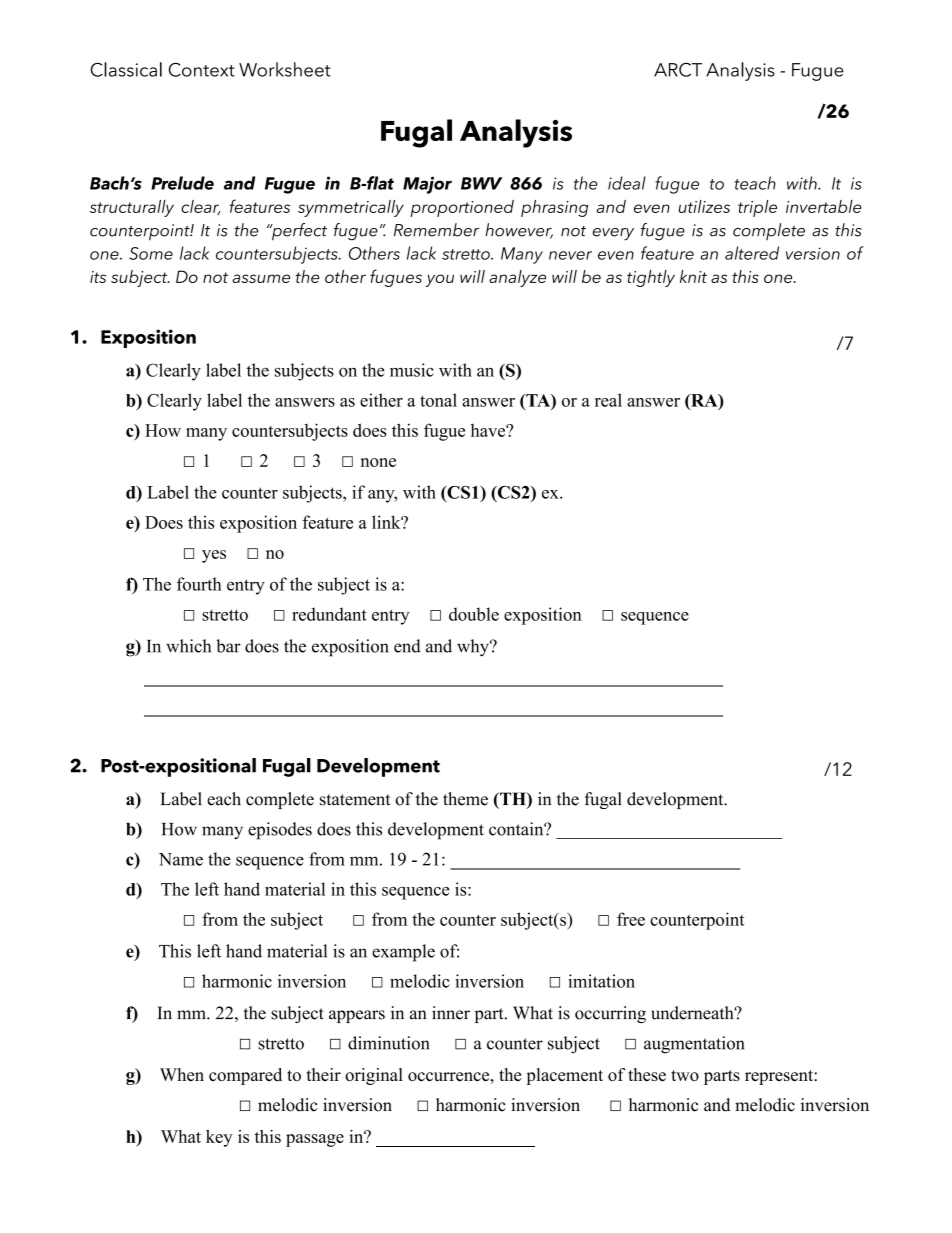 The image size is (952, 1233). I want to click on real, so click(608, 400).
